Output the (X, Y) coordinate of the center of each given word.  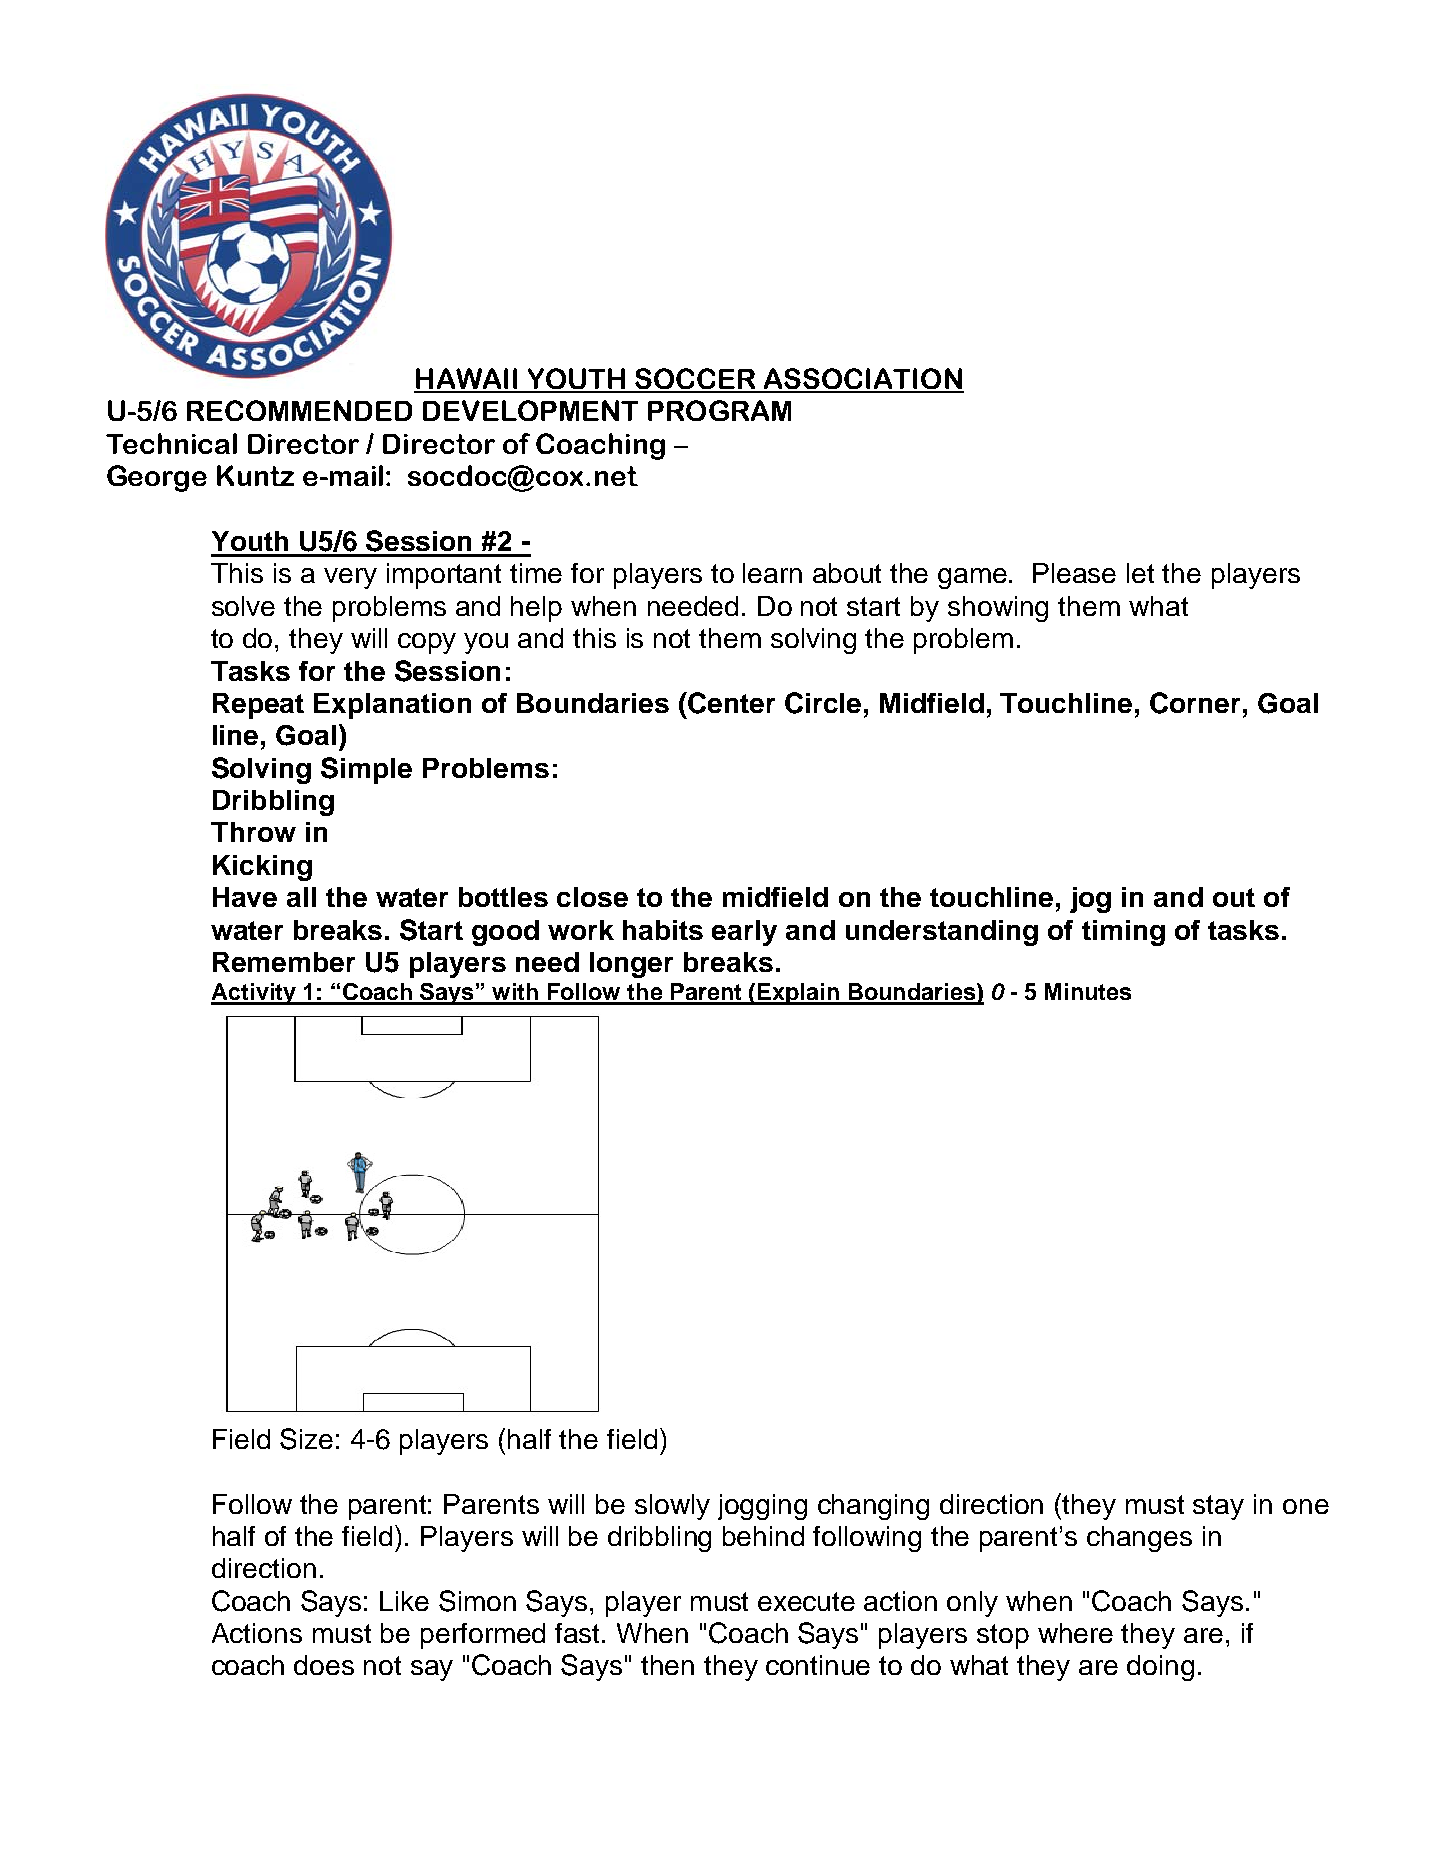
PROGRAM (719, 410)
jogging (762, 1507)
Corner (1195, 703)
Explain (798, 994)
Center (730, 703)
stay (1218, 1507)
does (324, 1665)
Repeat (258, 706)
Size (306, 1439)
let (1140, 573)
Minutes (1088, 991)
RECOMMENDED (299, 410)
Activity (254, 994)
